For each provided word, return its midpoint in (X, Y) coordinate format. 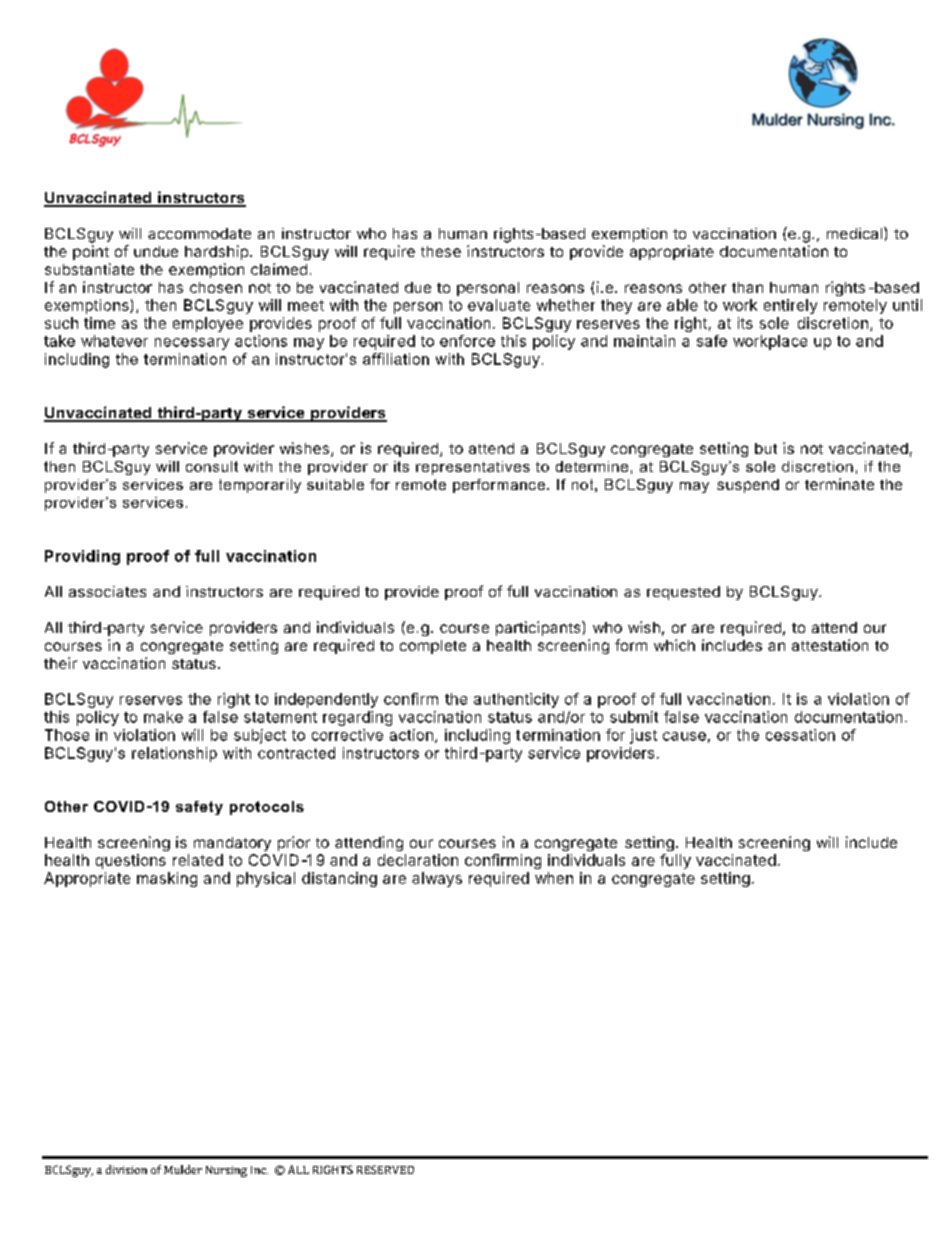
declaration (418, 860)
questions (131, 861)
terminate (839, 484)
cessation (800, 735)
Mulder (183, 1169)
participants (539, 628)
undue (156, 251)
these (441, 251)
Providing (82, 557)
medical (854, 233)
